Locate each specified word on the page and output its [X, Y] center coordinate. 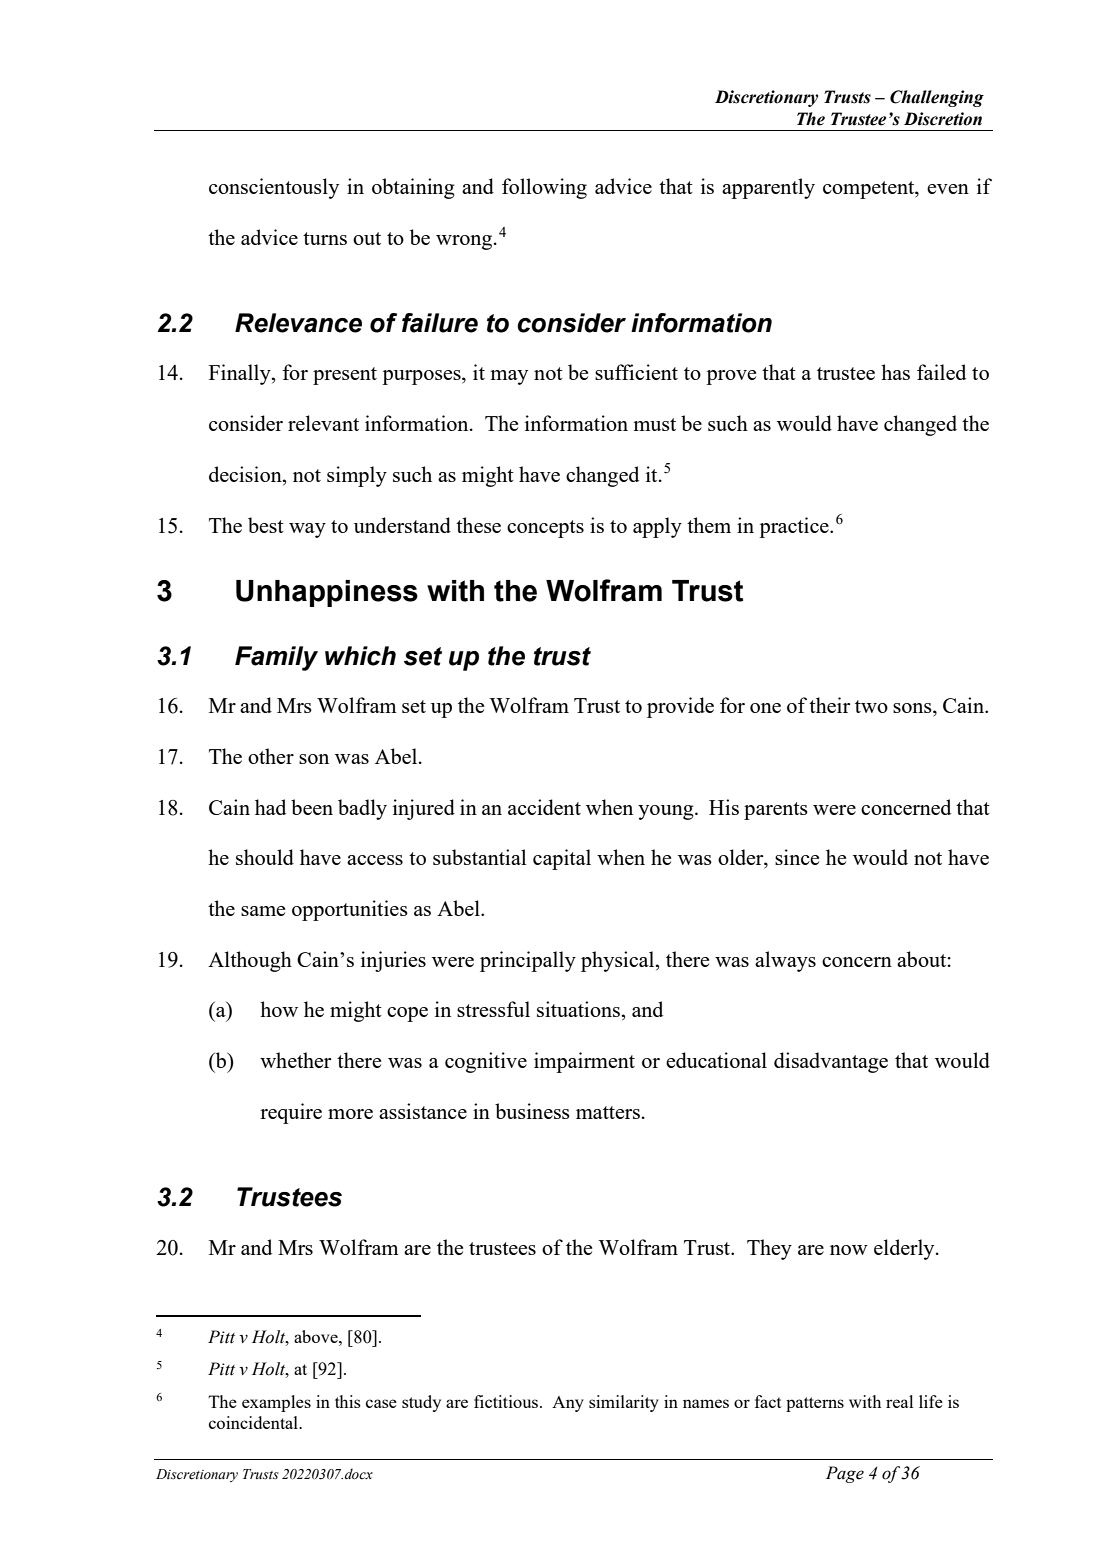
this [348, 1401]
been [312, 807]
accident [544, 807]
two [871, 706]
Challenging [937, 98]
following [544, 188]
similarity [624, 1403]
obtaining [413, 188]
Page [845, 1474]
